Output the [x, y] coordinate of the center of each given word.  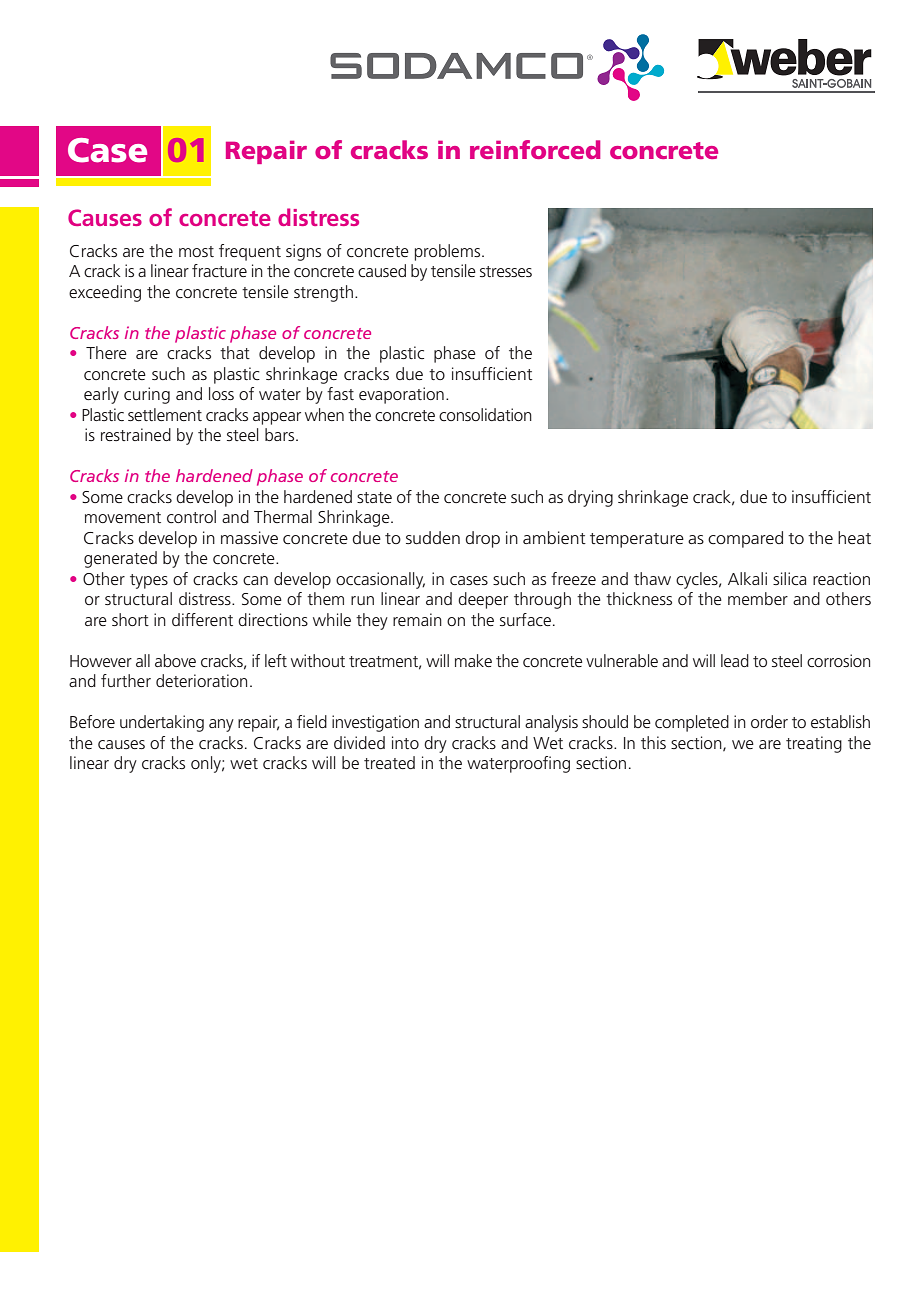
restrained [136, 434]
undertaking [162, 723]
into [405, 742]
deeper [483, 600]
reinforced [535, 149]
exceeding [105, 293]
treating [814, 744]
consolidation [485, 414]
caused [382, 270]
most [196, 251]
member [758, 598]
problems [449, 252]
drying [590, 498]
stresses [506, 271]
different [202, 619]
